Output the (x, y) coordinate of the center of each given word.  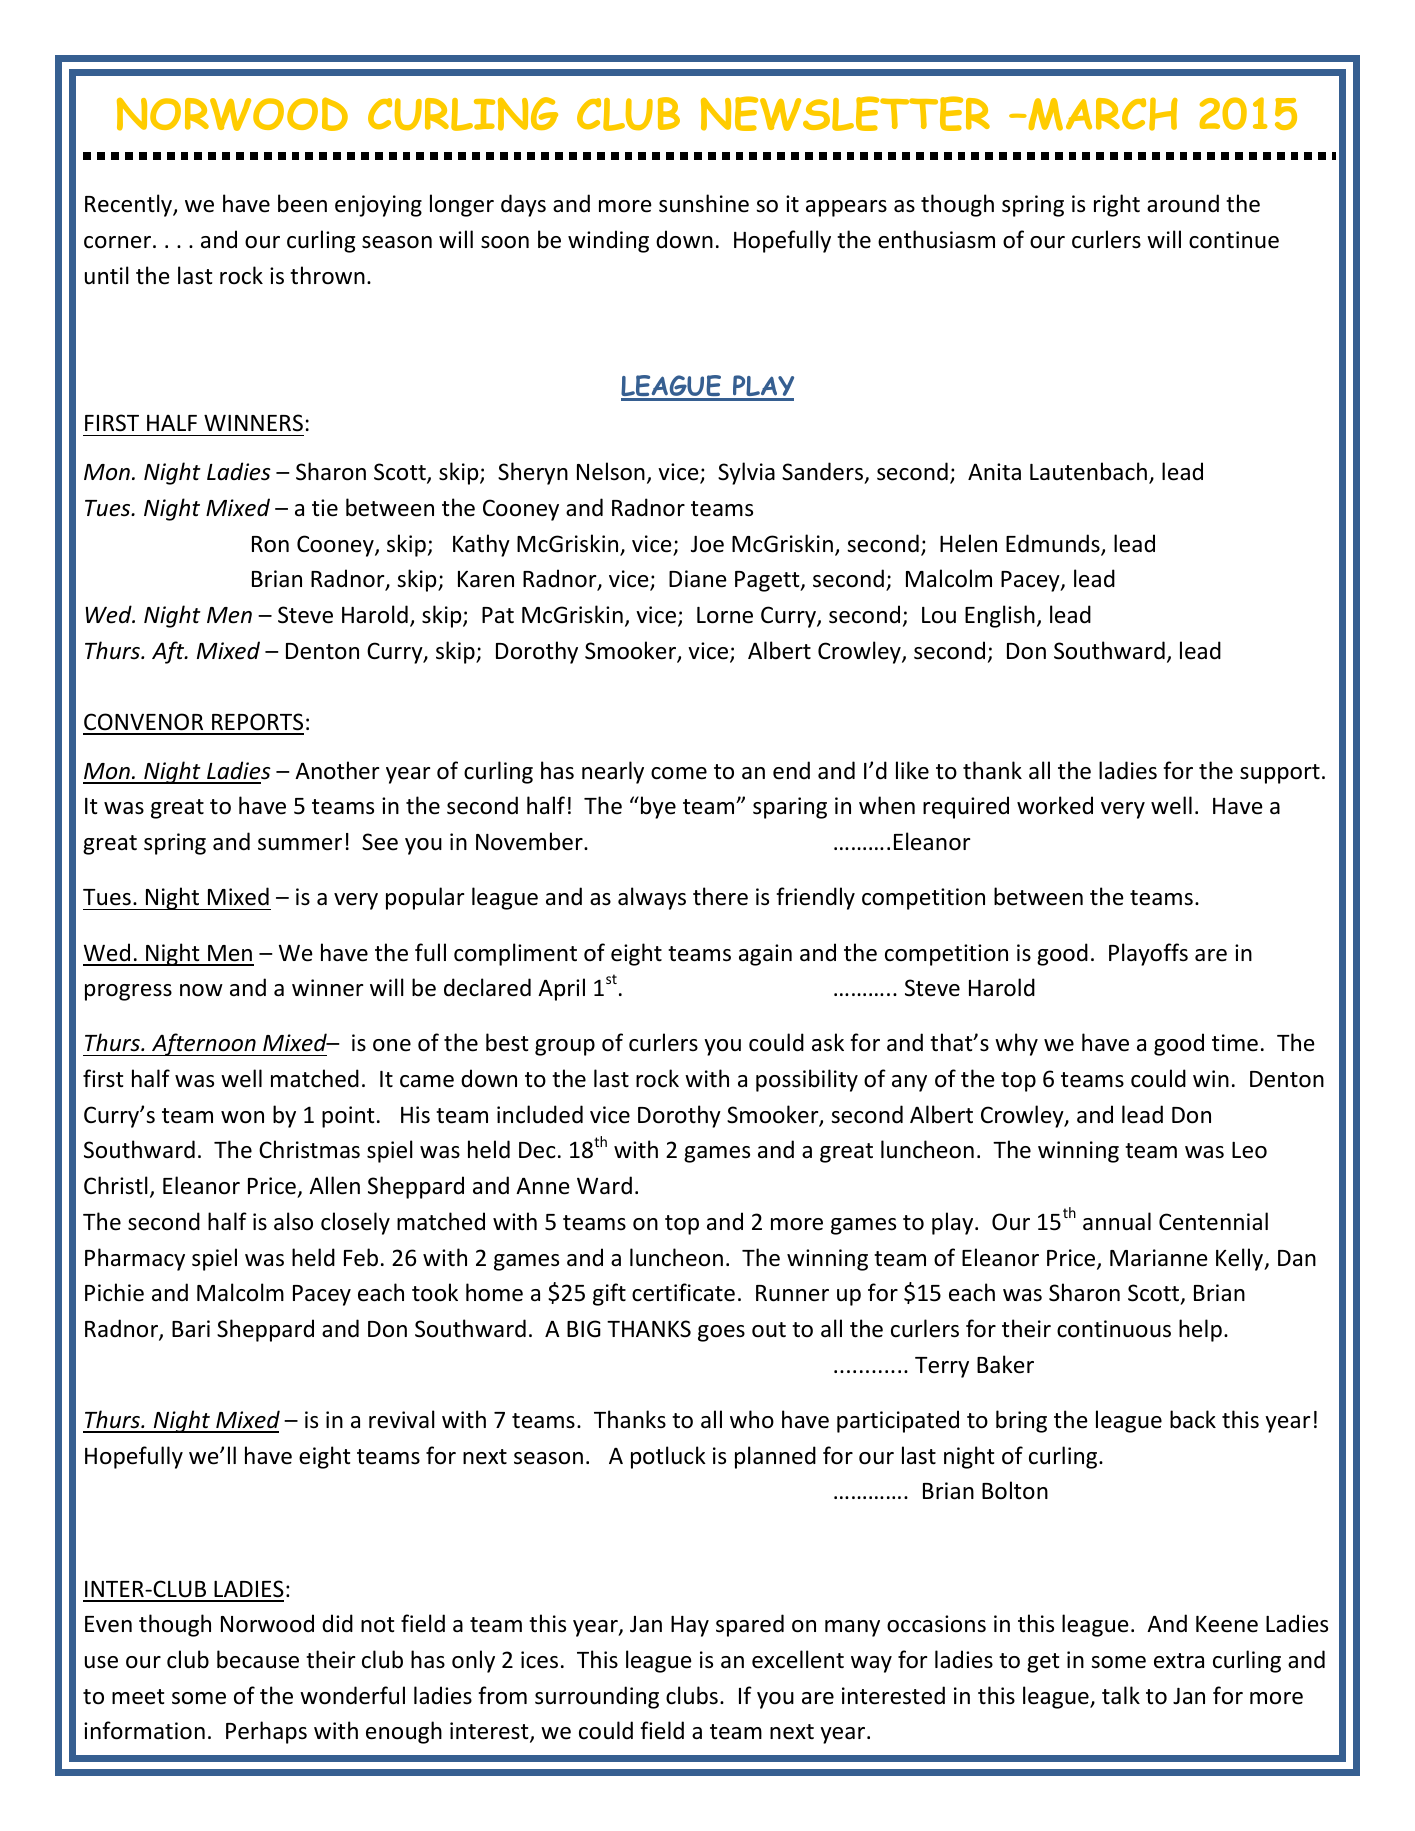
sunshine (704, 203)
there (720, 896)
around (1183, 203)
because (258, 1659)
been (302, 203)
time (1235, 1043)
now (201, 990)
